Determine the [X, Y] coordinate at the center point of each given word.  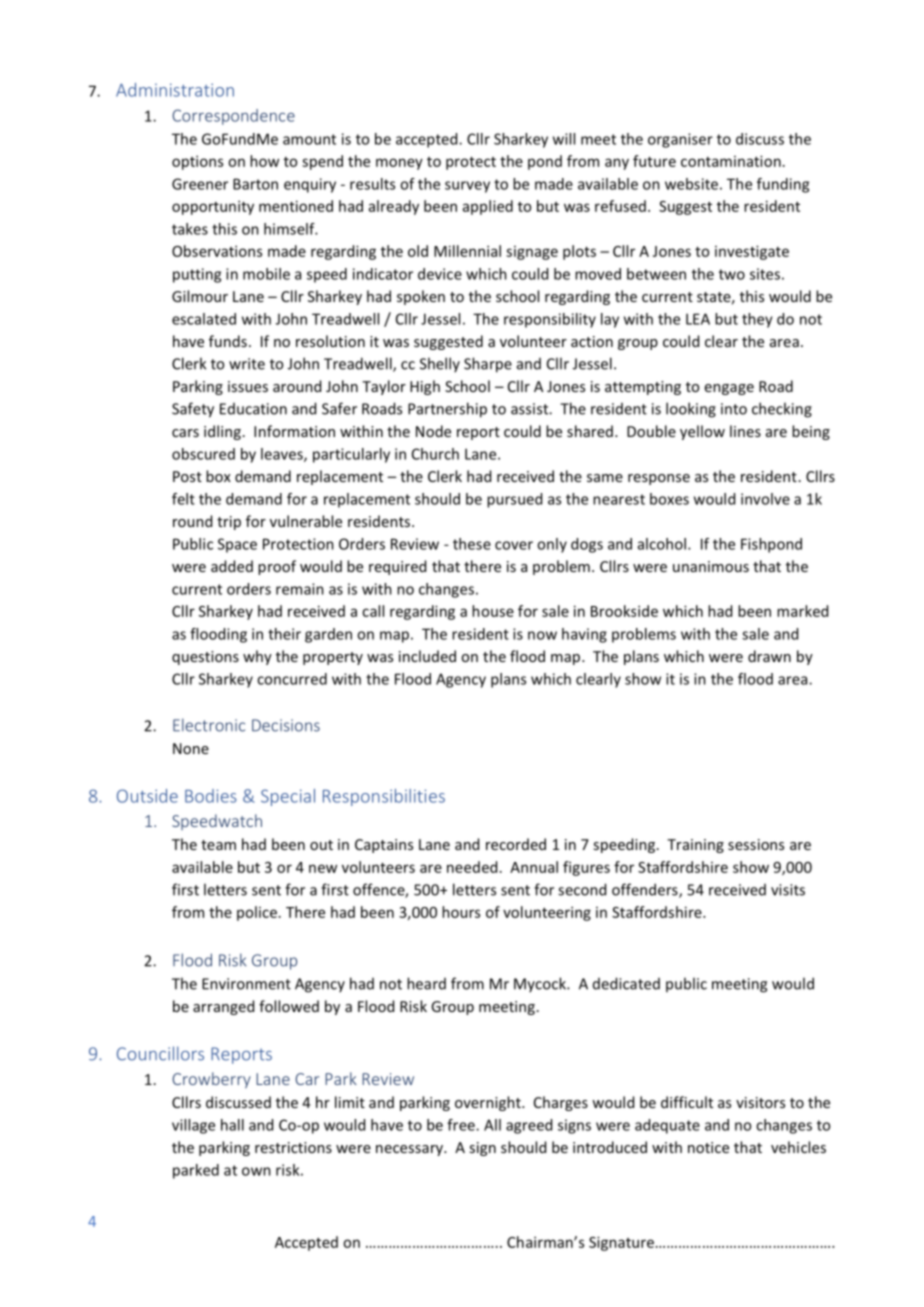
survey [467, 187]
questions [205, 658]
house [493, 611]
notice [708, 1147]
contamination [731, 161]
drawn [769, 656]
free [462, 1125]
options [197, 162]
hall [232, 1125]
